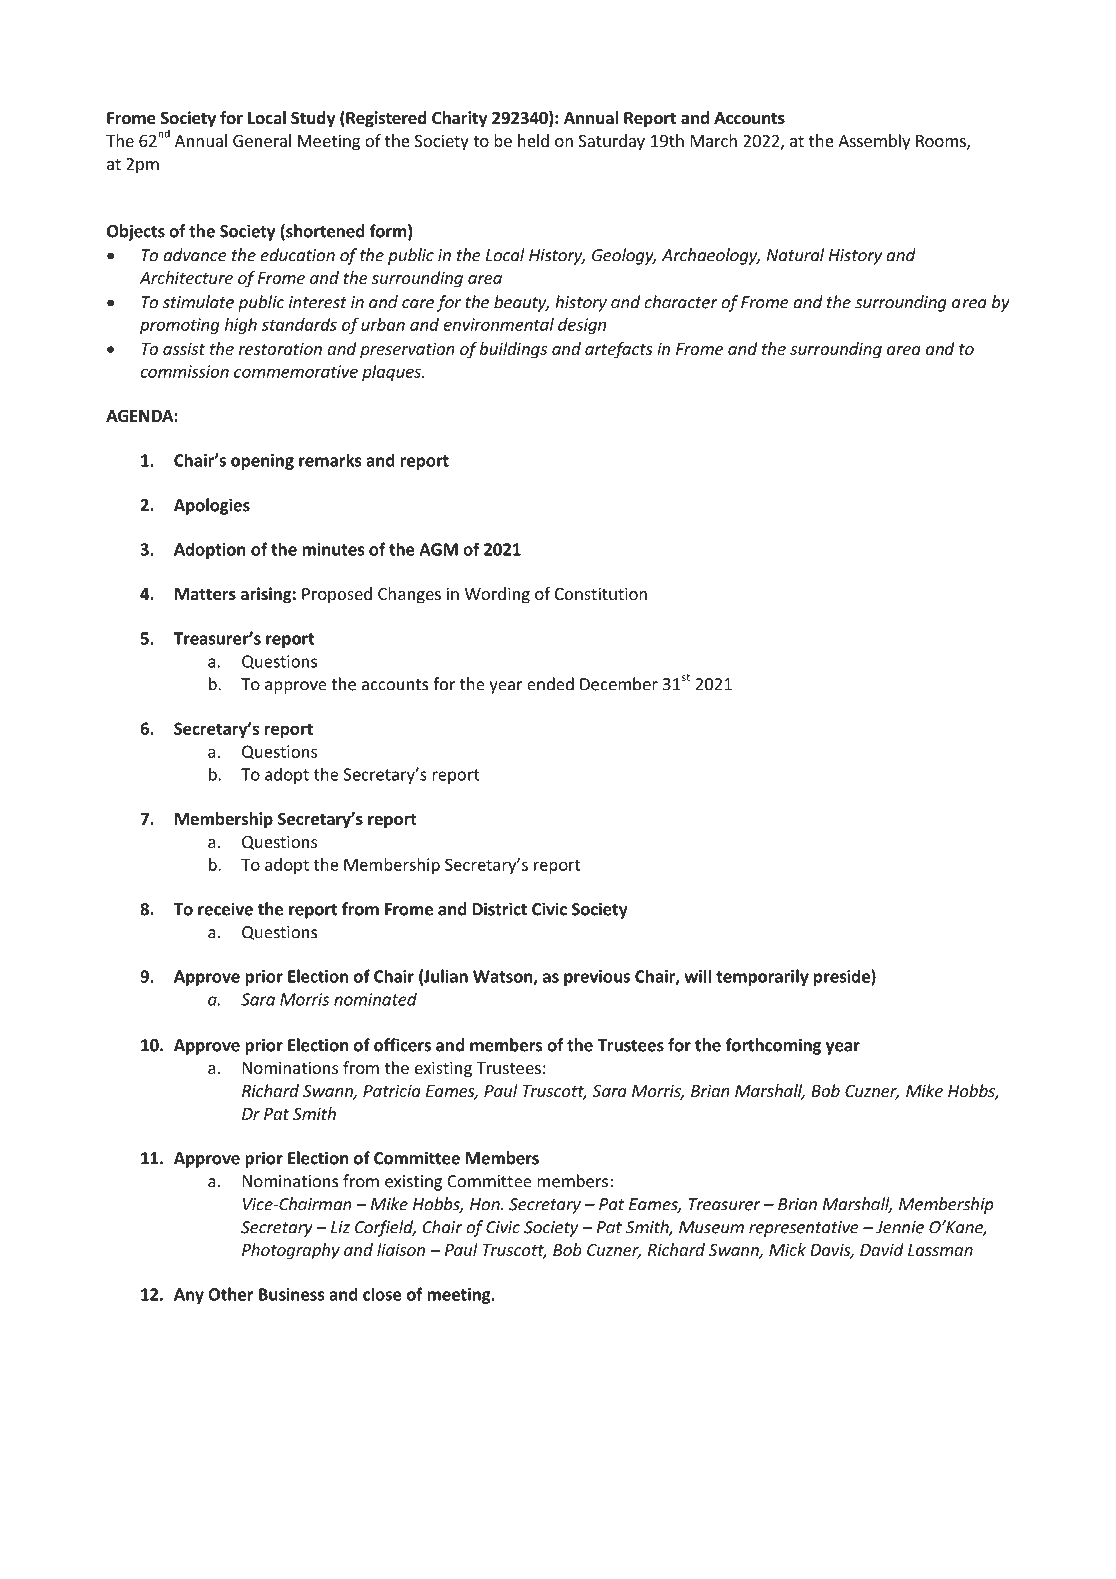  What do you see at coordinates (225, 909) in the screenshot?
I see `receive` at bounding box center [225, 909].
